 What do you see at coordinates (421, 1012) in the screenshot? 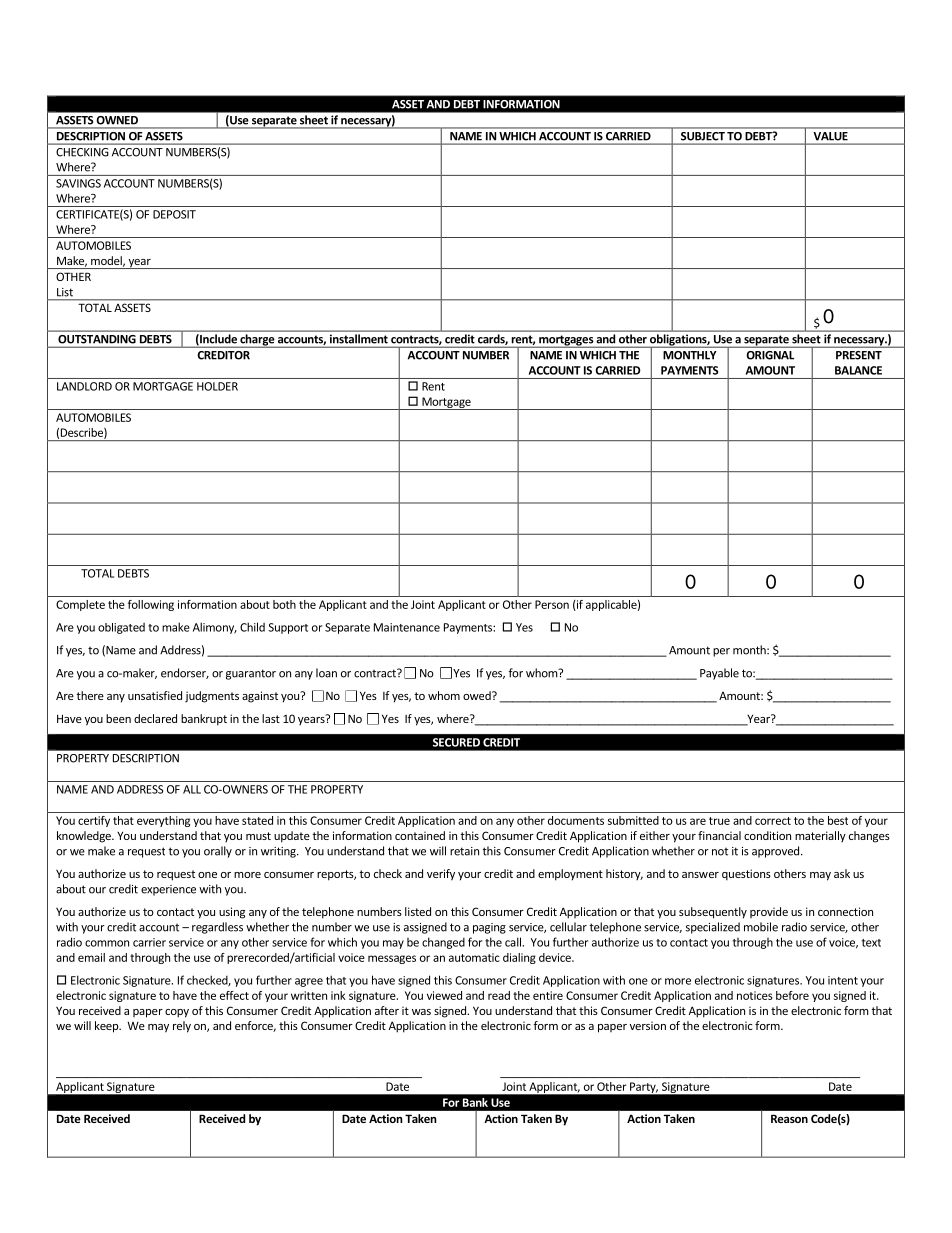
I see `was` at bounding box center [421, 1012].
